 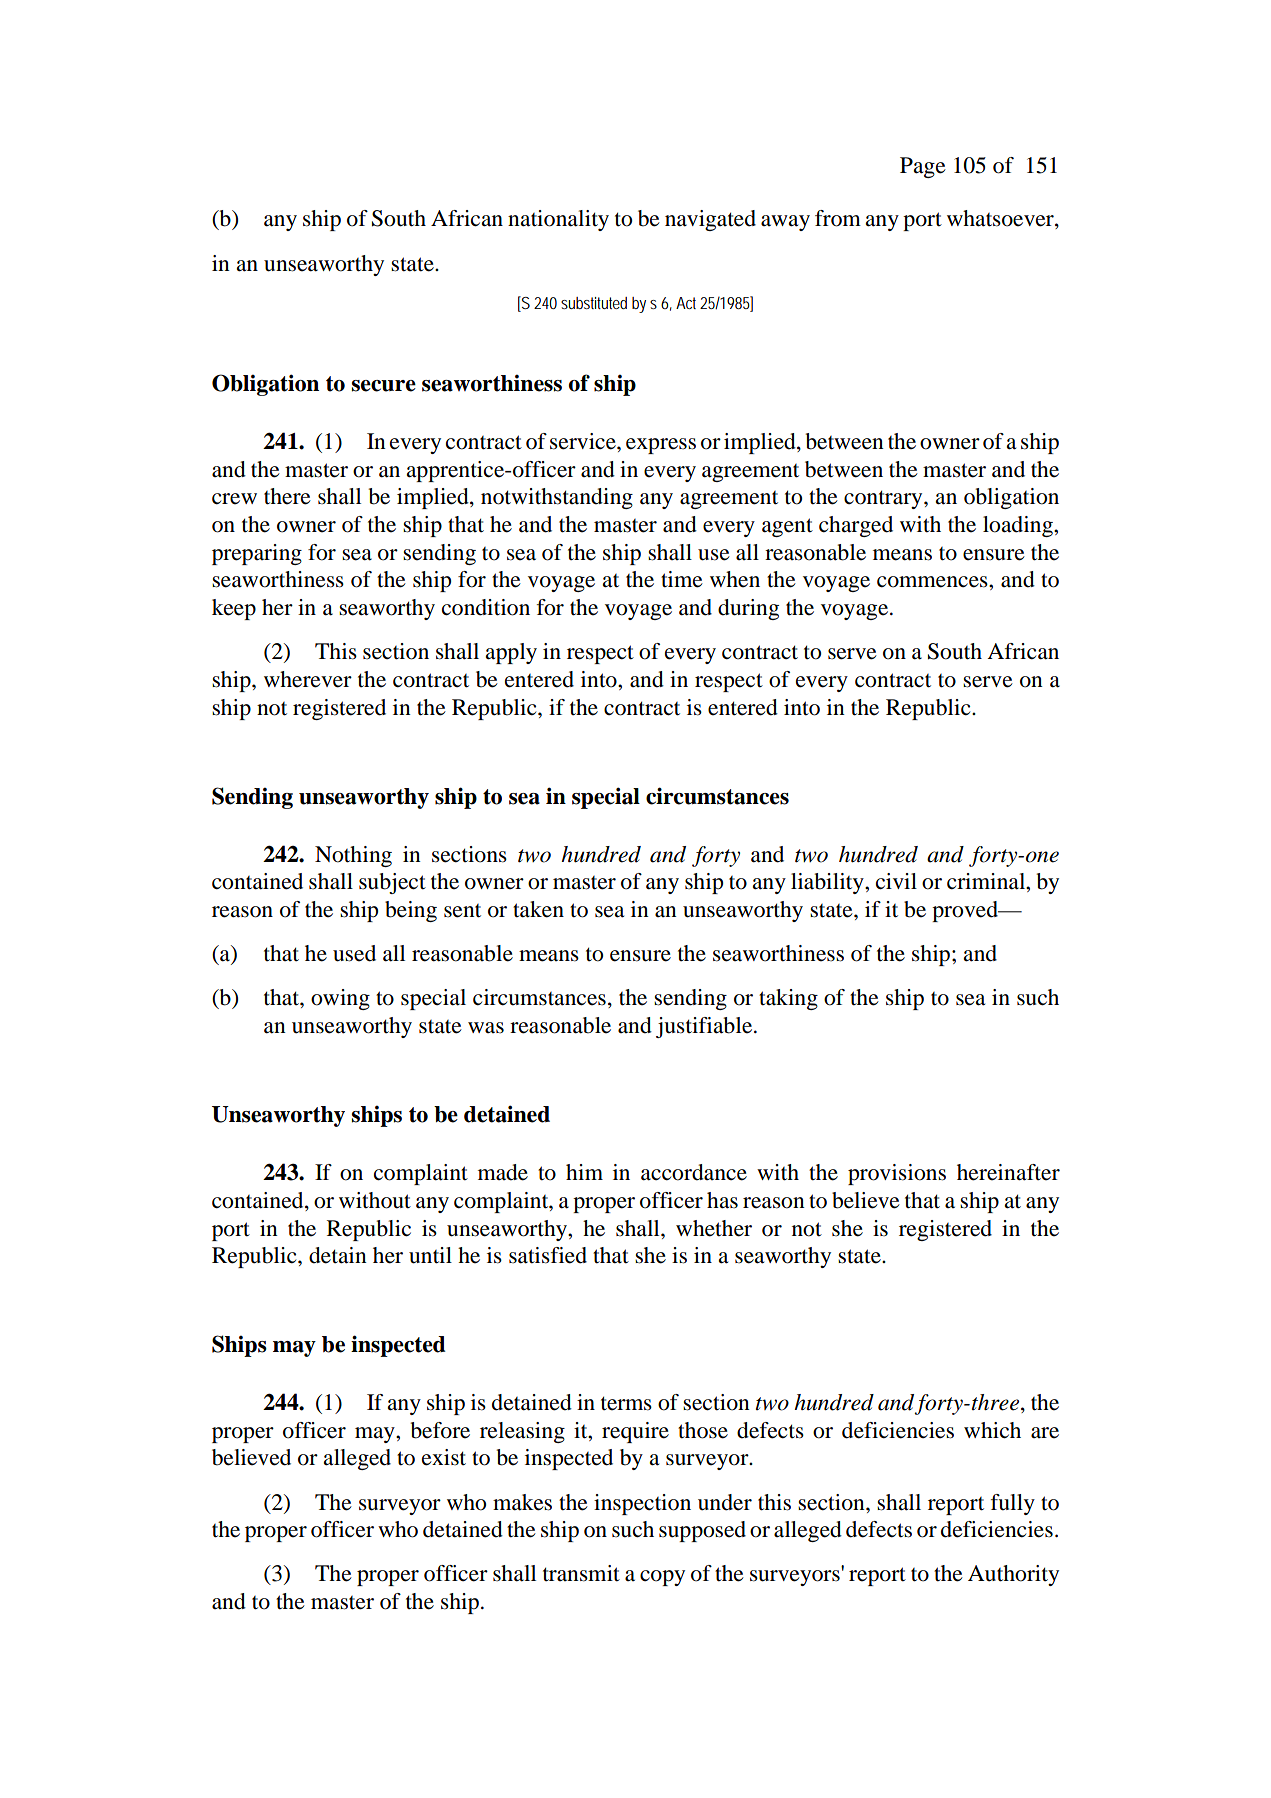 What do you see at coordinates (923, 167) in the page?
I see `Page` at bounding box center [923, 167].
